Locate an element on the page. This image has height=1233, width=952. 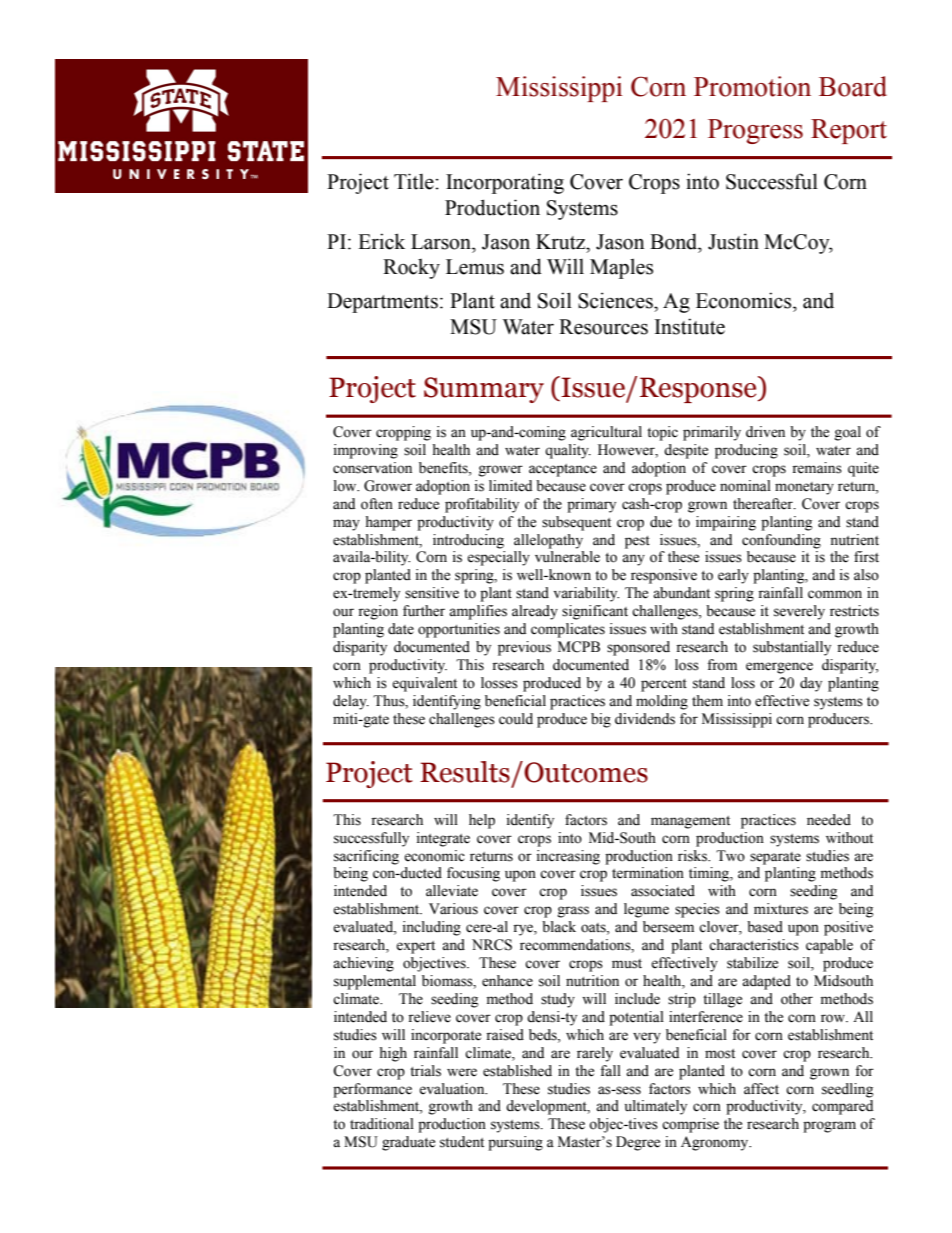
integrate is located at coordinates (443, 839).
